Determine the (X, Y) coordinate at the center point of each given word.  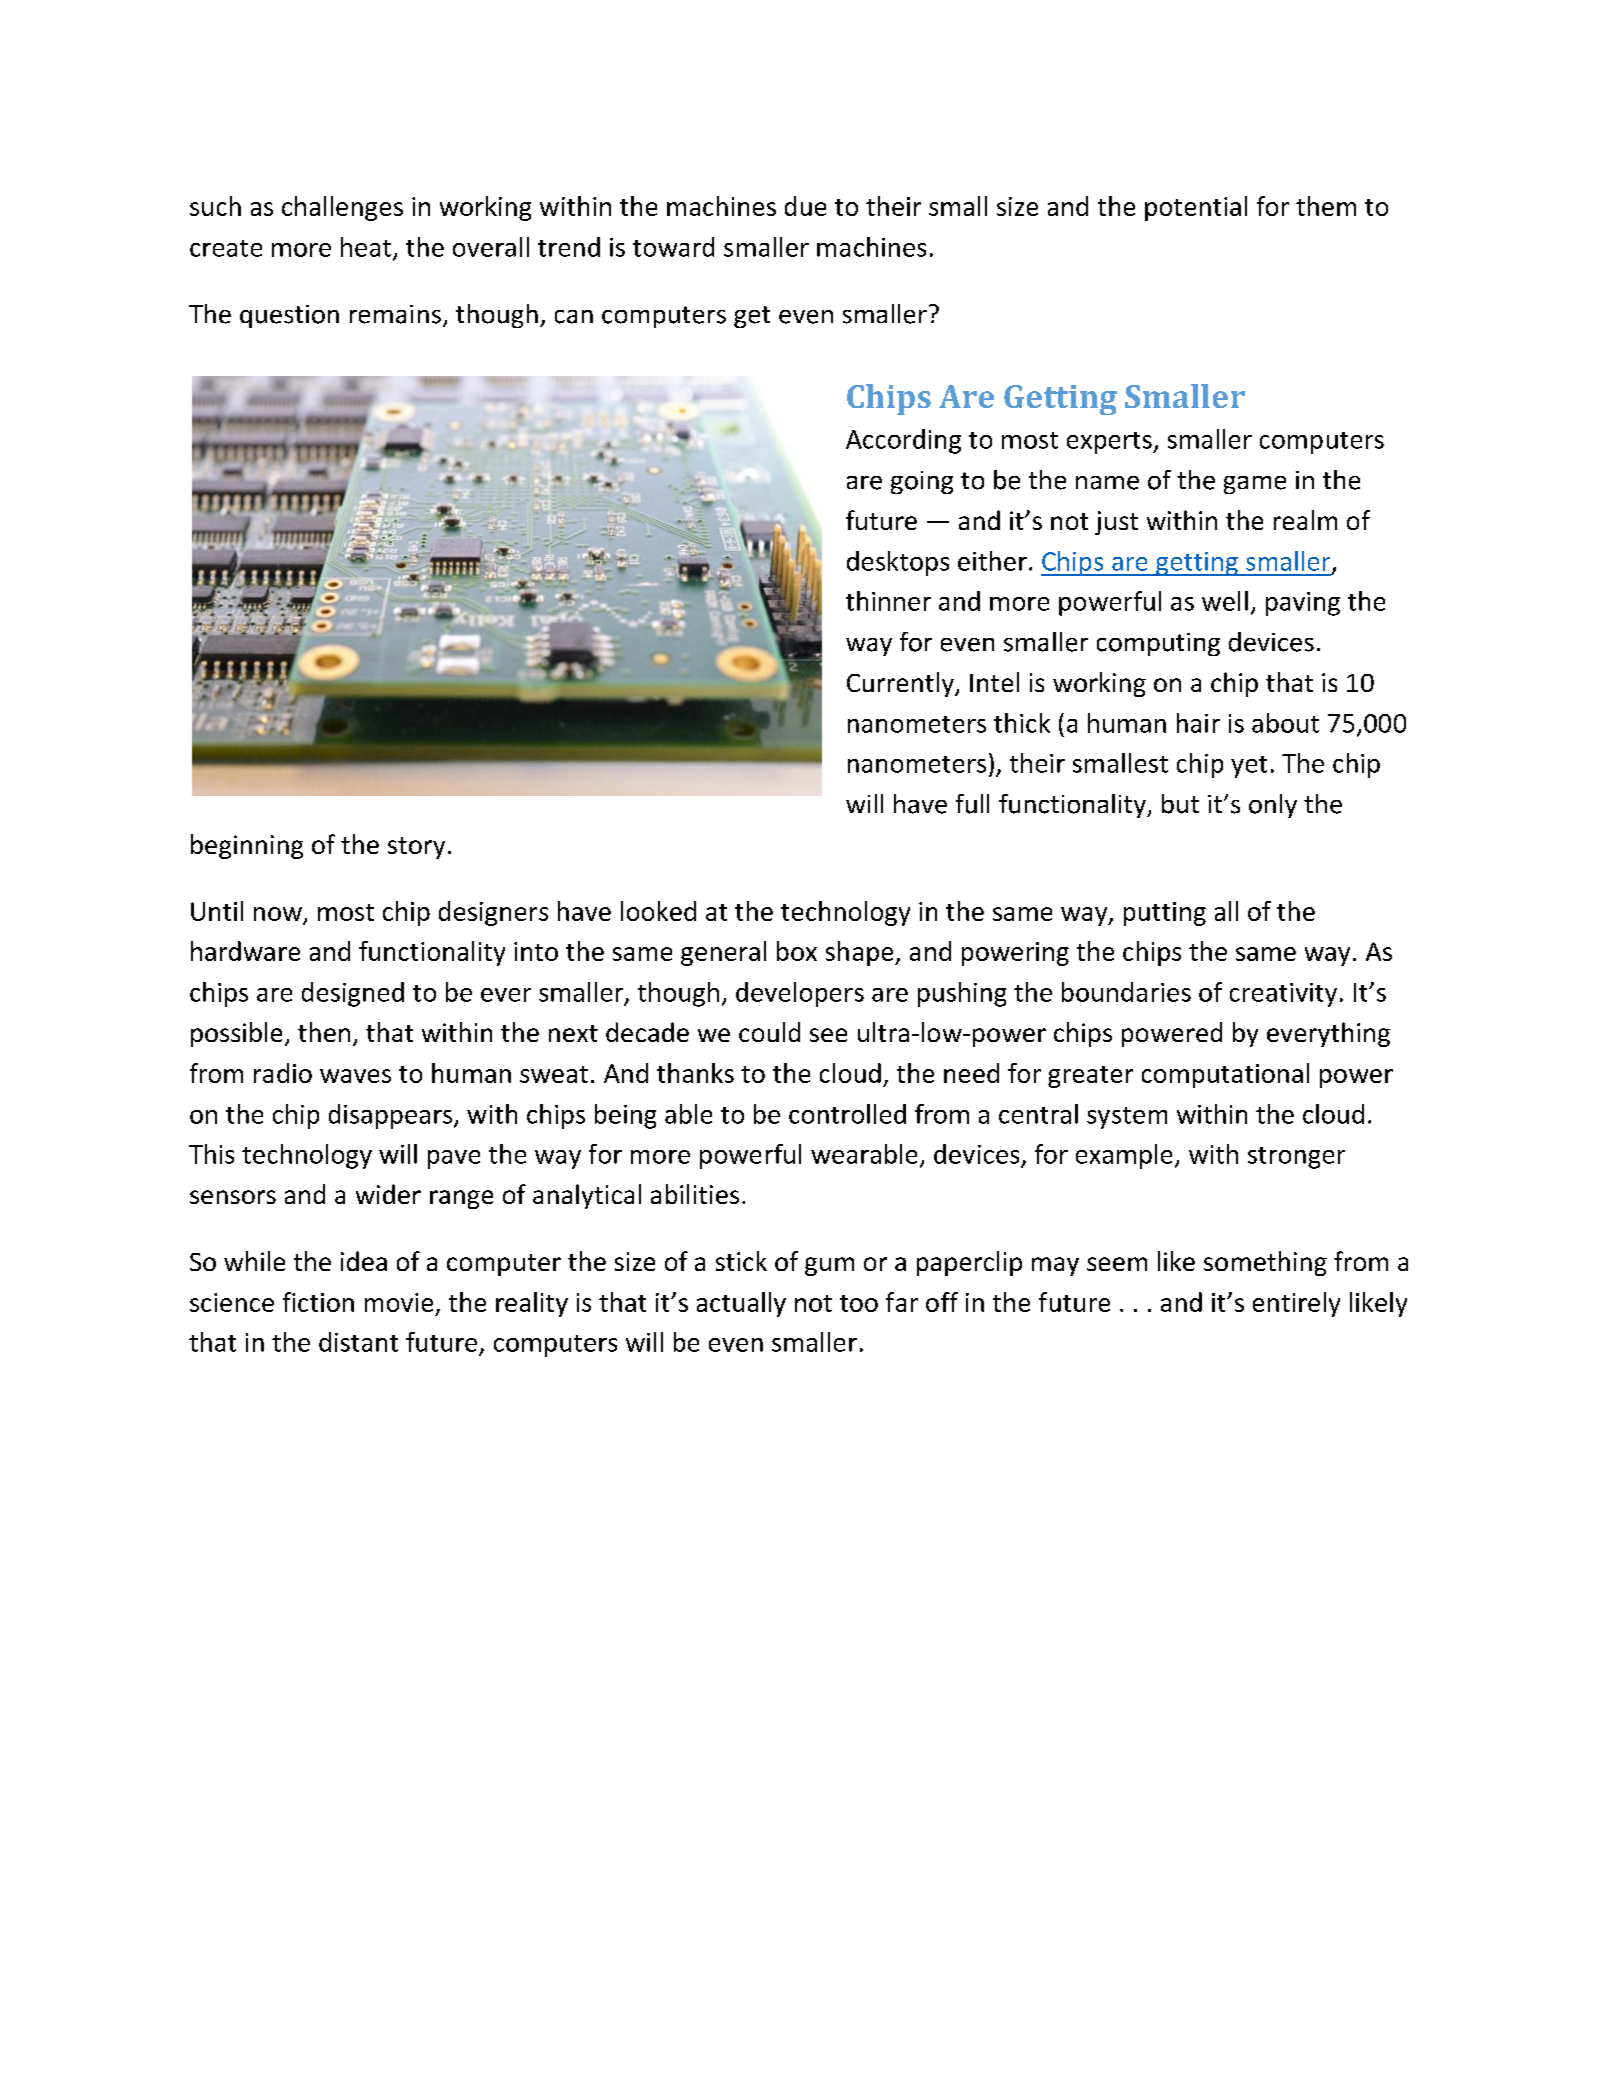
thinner (888, 601)
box (797, 951)
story (416, 848)
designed (353, 994)
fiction (318, 1302)
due (805, 206)
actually (741, 1304)
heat (366, 247)
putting (1165, 914)
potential (1196, 208)
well (1225, 601)
